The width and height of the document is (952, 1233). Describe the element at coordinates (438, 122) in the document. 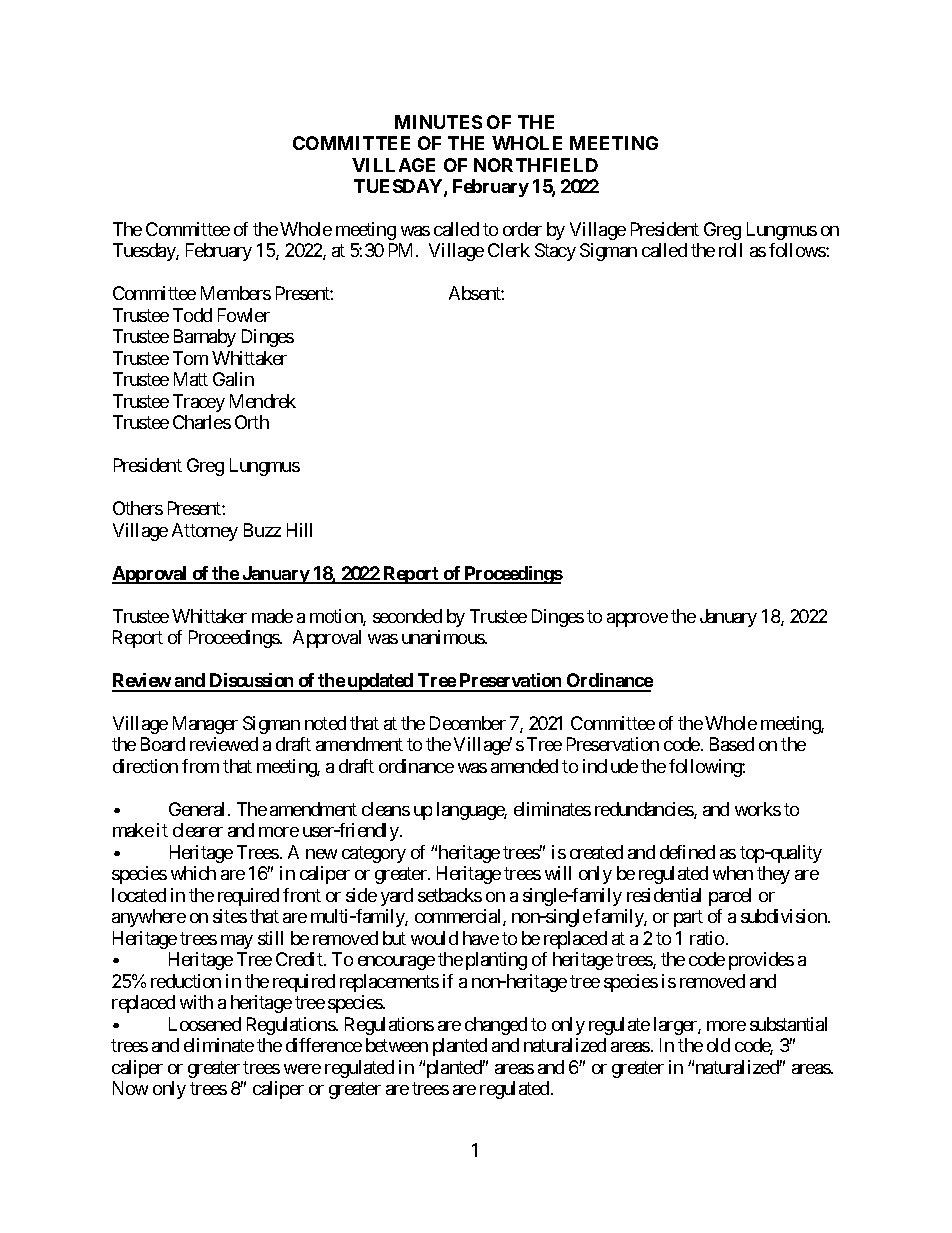

I see `MINUTES` at that location.
